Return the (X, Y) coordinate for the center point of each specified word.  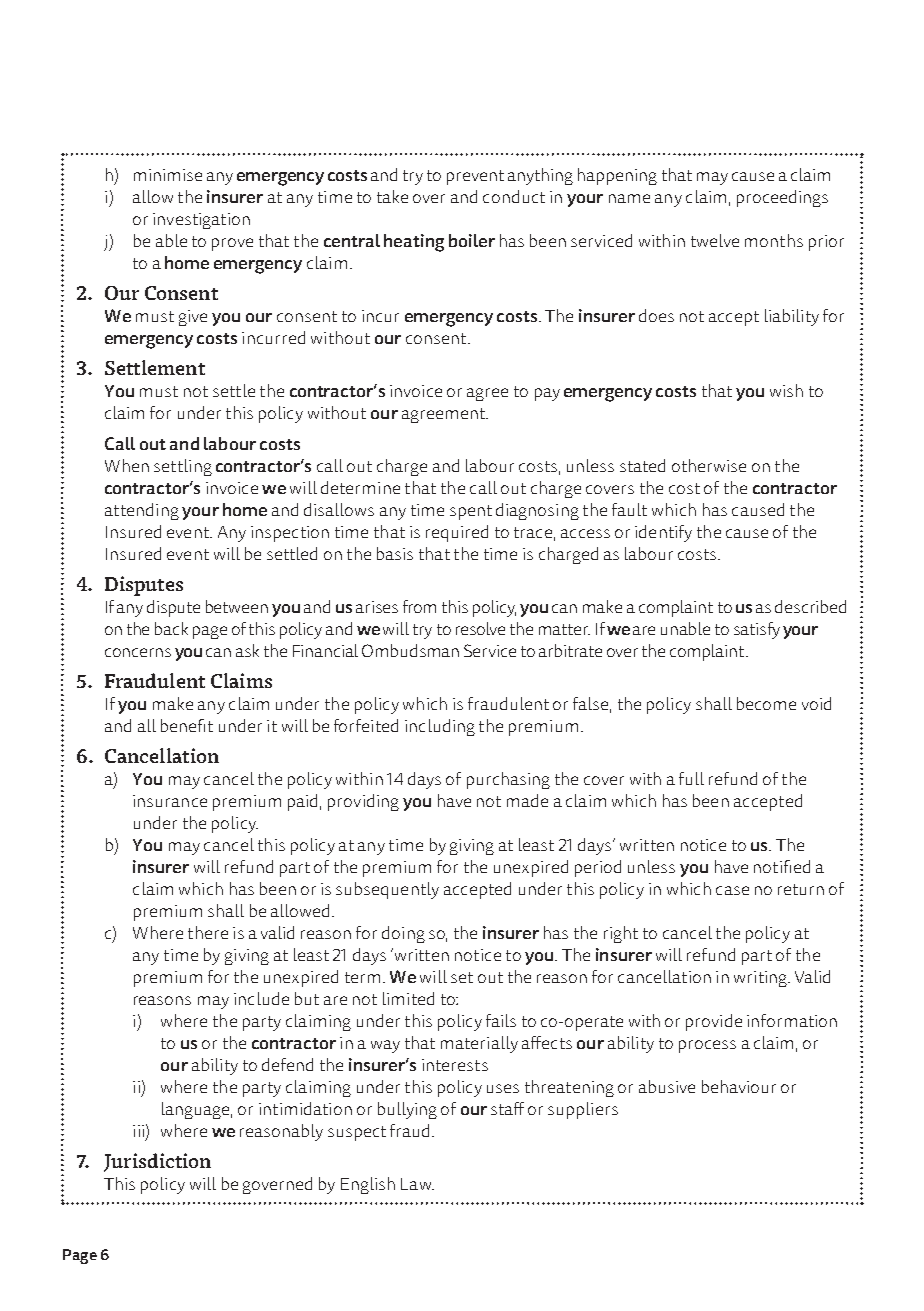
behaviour (739, 1086)
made (527, 800)
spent (471, 512)
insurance (170, 801)
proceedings (782, 198)
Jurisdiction (157, 1162)
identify (663, 533)
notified (782, 866)
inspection (290, 534)
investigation (201, 221)
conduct (514, 196)
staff (507, 1108)
